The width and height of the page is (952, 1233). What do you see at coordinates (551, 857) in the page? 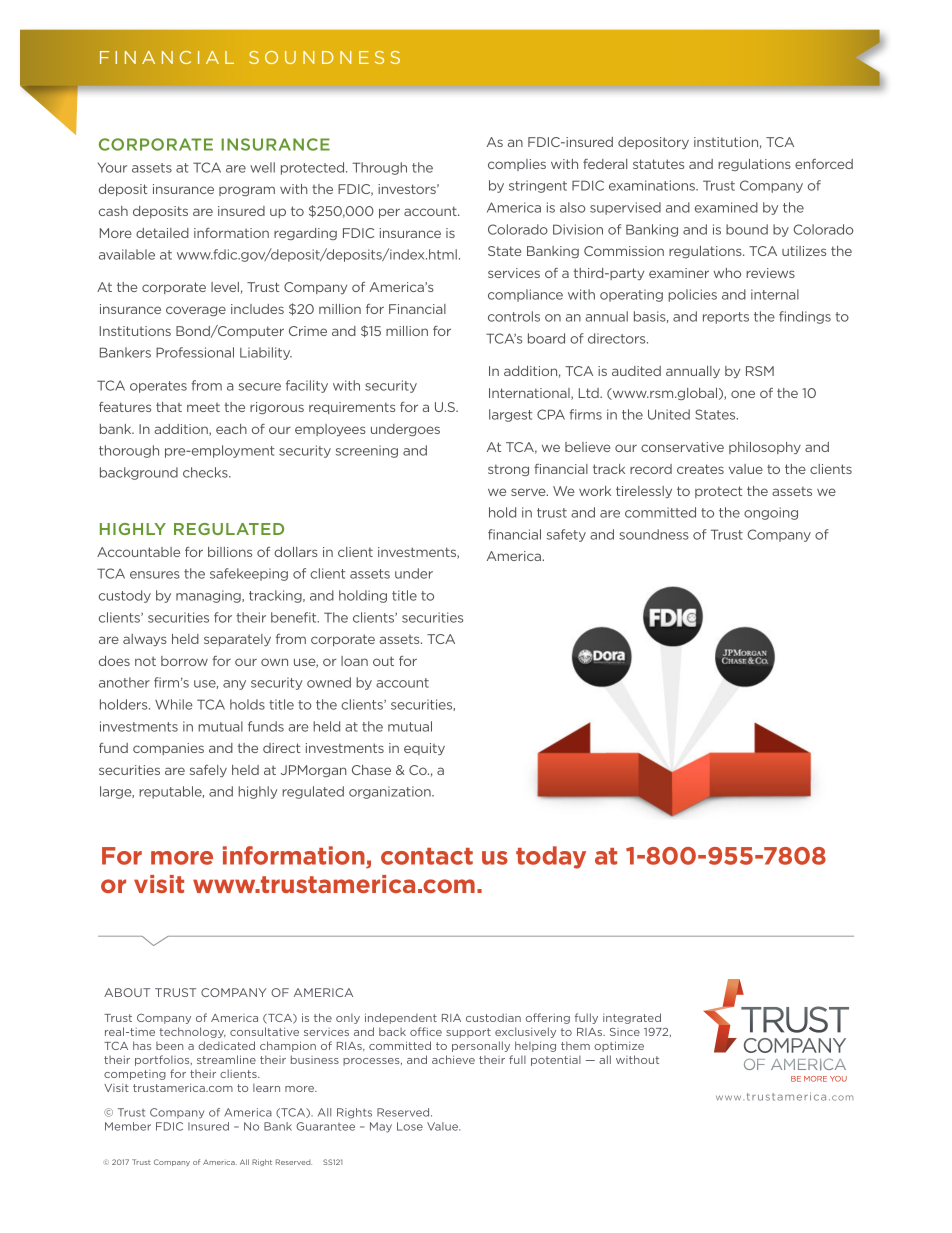
I see `today` at bounding box center [551, 857].
